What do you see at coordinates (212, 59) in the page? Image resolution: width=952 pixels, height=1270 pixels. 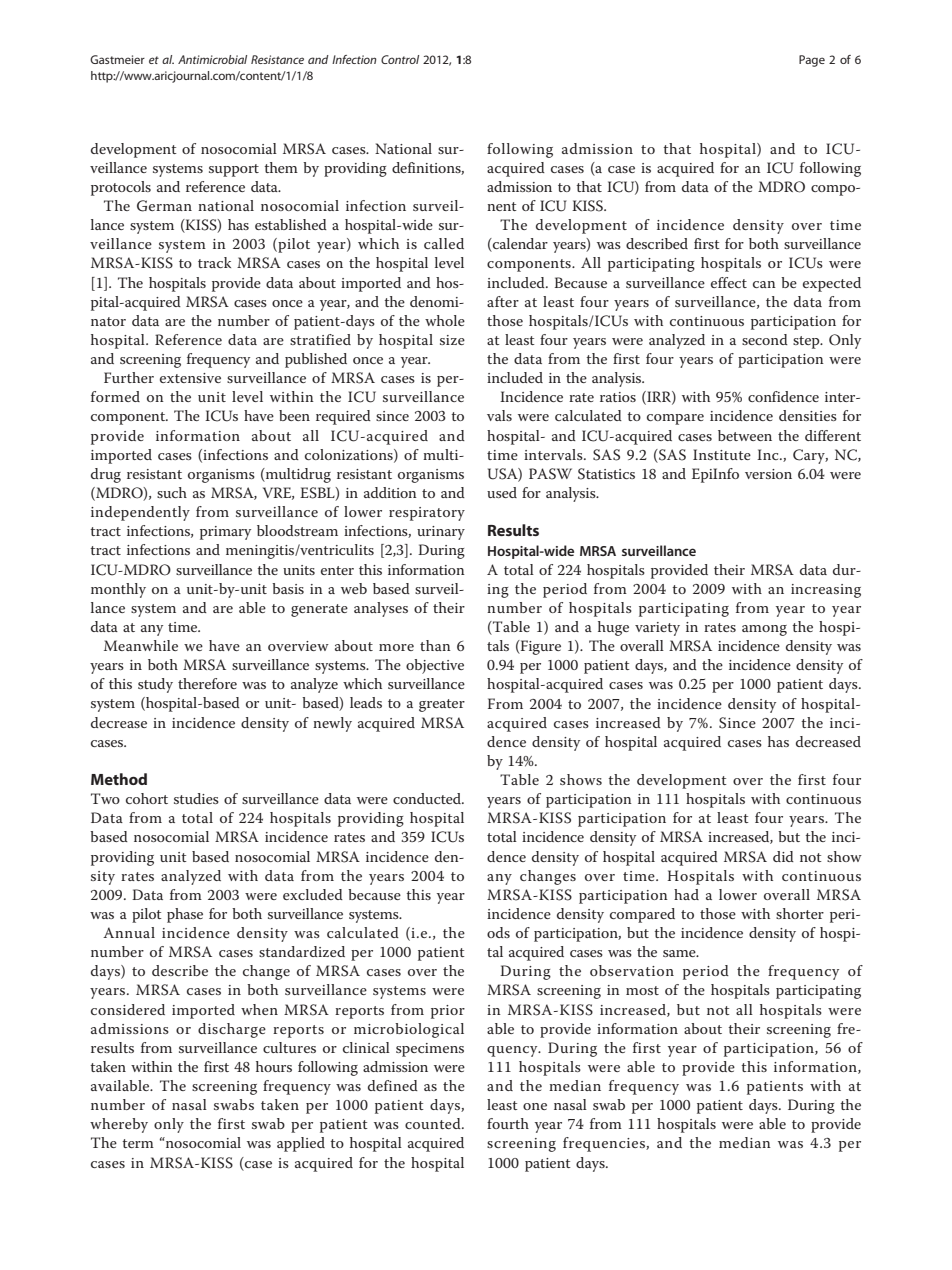 I see `Antimicrobial` at bounding box center [212, 59].
